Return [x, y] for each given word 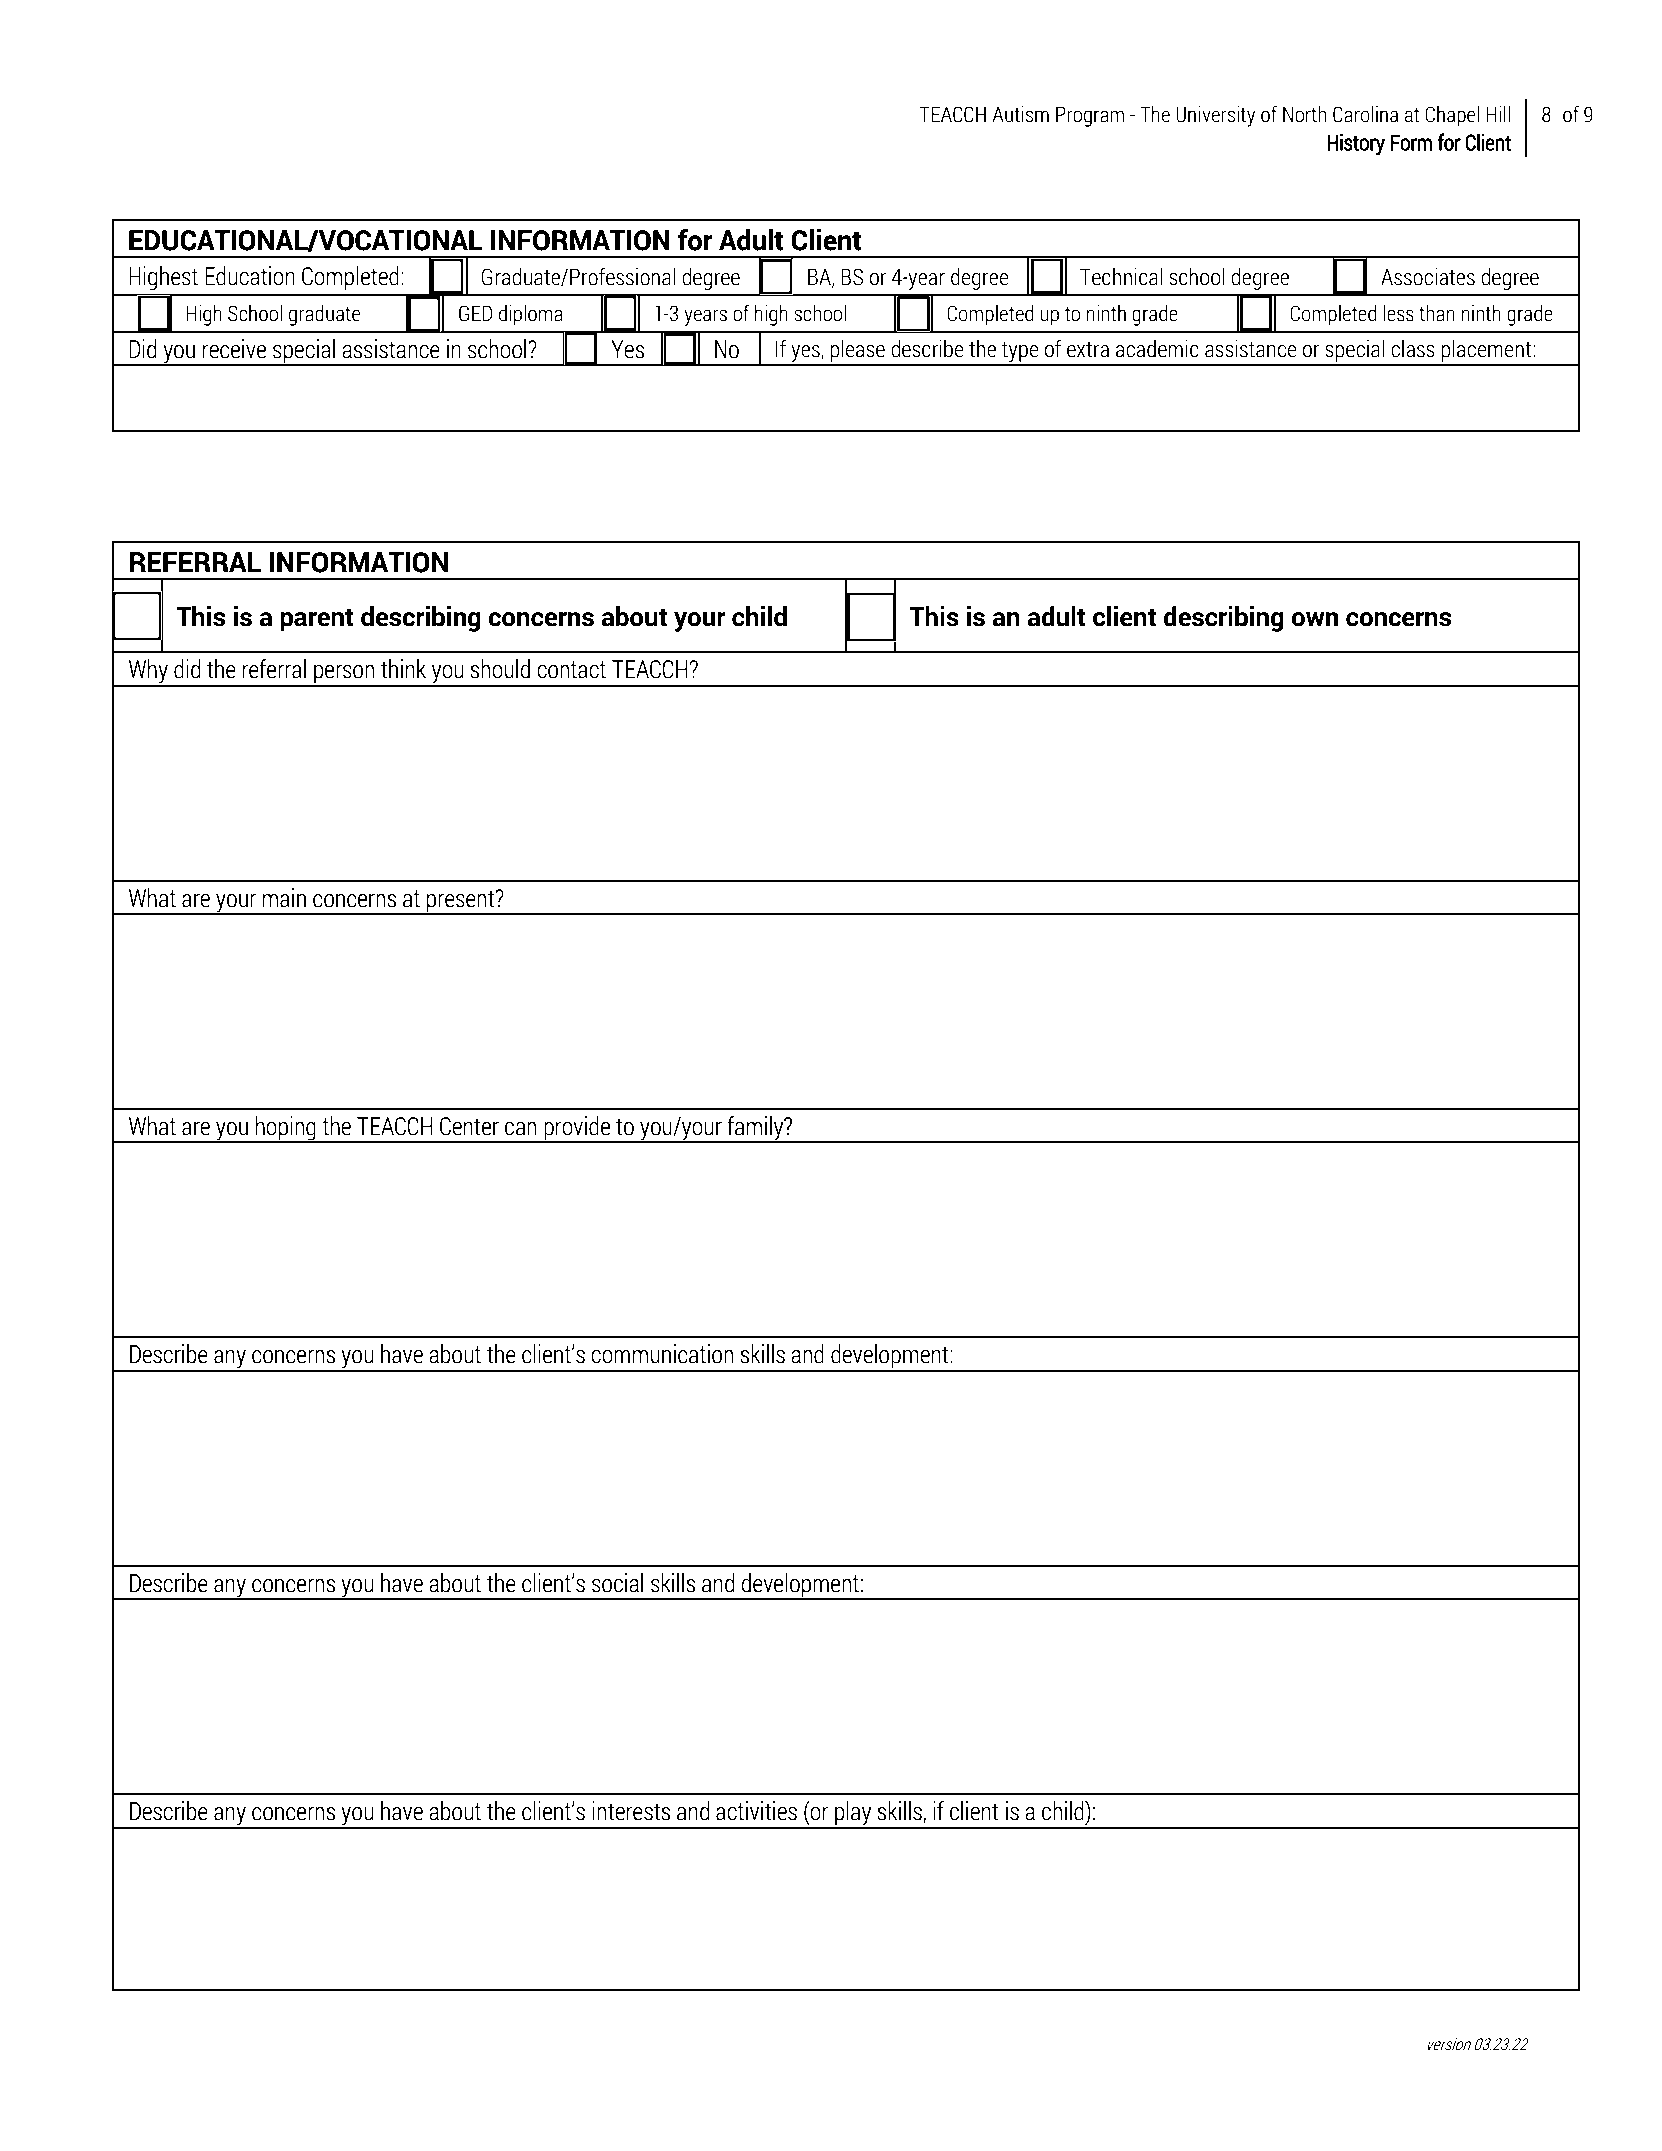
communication [662, 1354]
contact [571, 670]
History [1356, 144]
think [403, 669]
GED [476, 313]
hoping [286, 1129]
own [1314, 619]
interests [631, 1811]
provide [577, 1129]
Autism [1020, 114]
